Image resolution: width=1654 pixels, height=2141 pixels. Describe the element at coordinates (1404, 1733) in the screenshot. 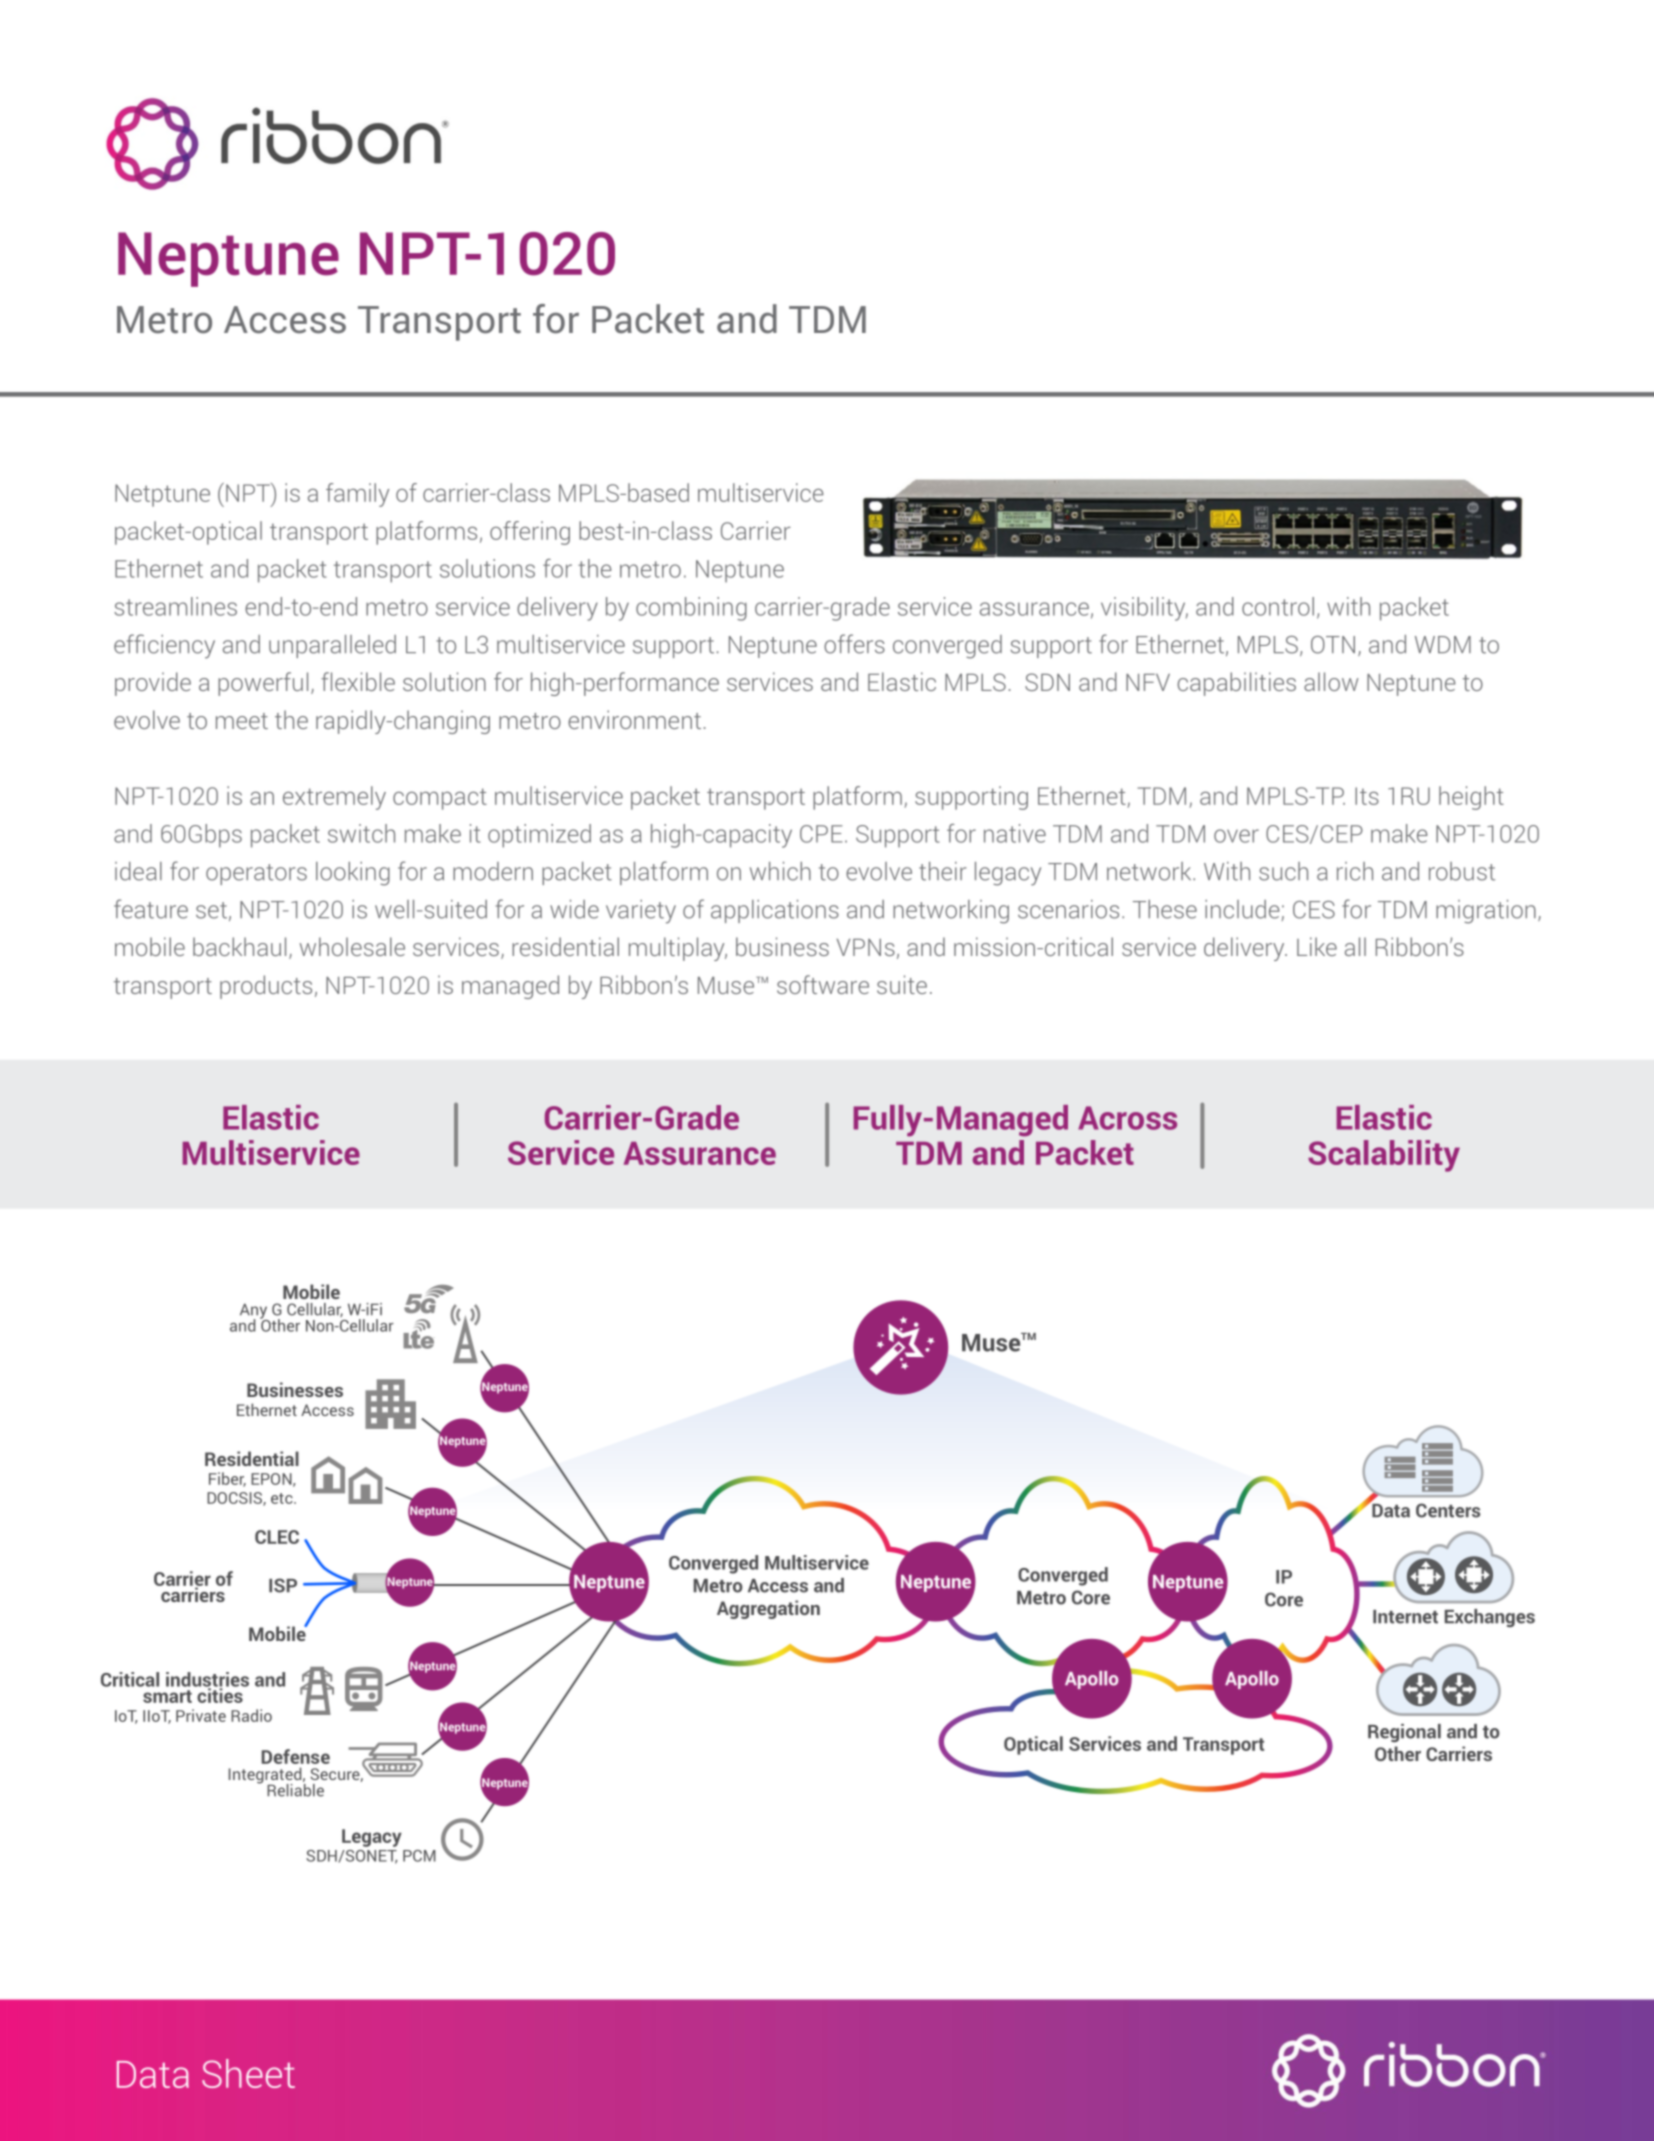

I see `Regional` at that location.
